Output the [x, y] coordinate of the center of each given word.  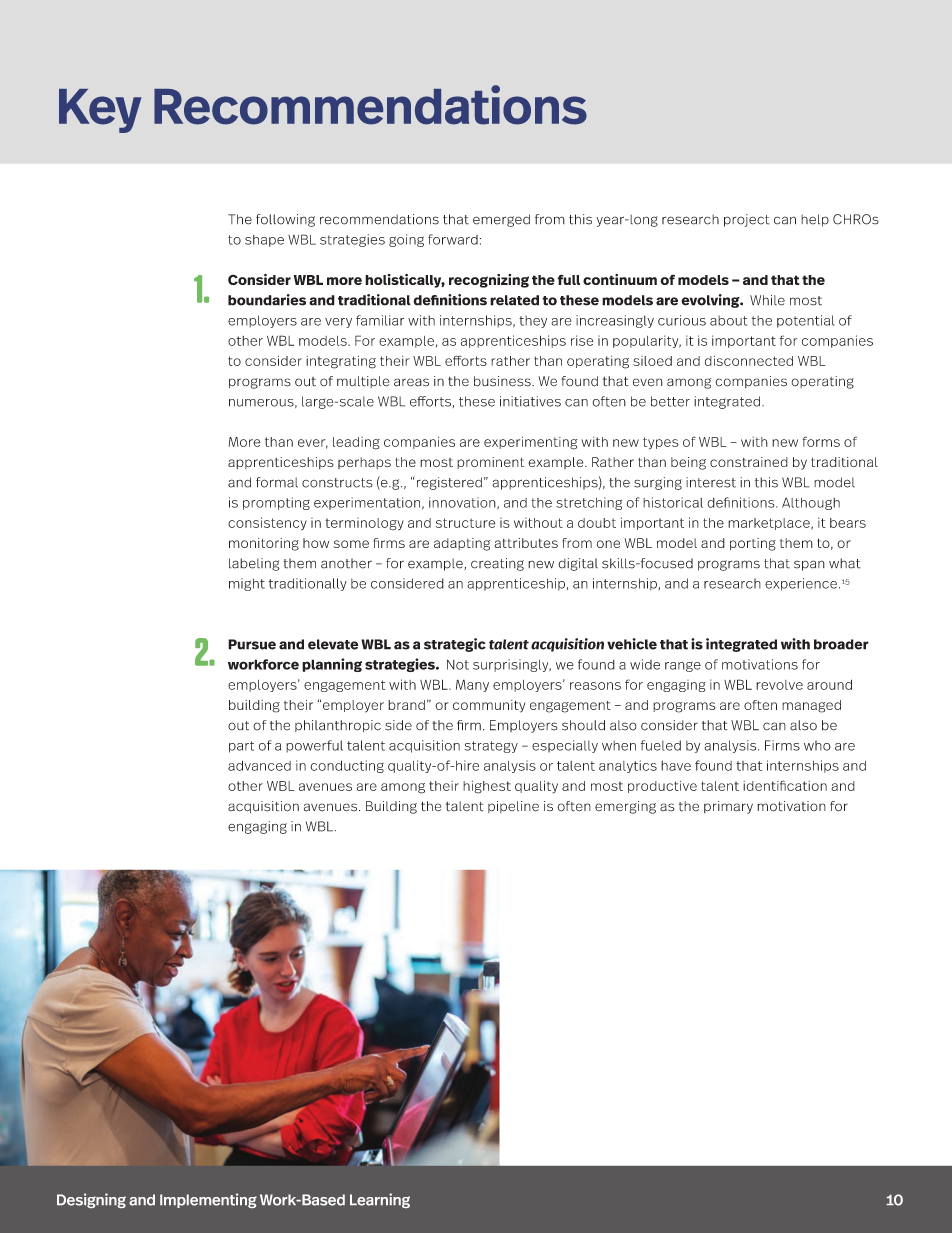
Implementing [208, 1200]
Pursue [252, 644]
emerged [501, 220]
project [747, 220]
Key [100, 111]
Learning [380, 1200]
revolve [779, 685]
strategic [455, 645]
